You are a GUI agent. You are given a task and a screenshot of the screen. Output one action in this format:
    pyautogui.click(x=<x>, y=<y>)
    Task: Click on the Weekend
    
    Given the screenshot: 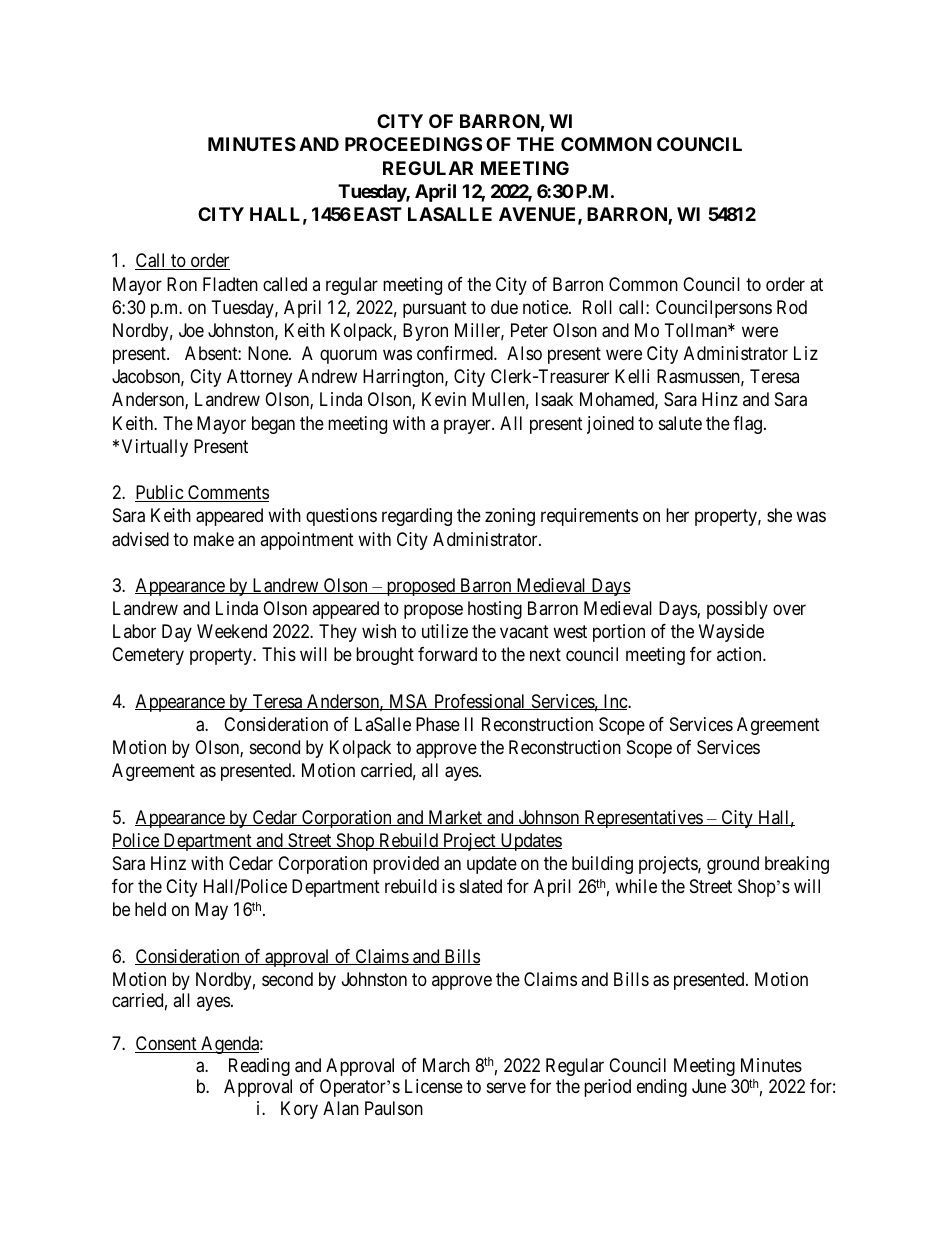 What is the action you would take?
    pyautogui.click(x=232, y=631)
